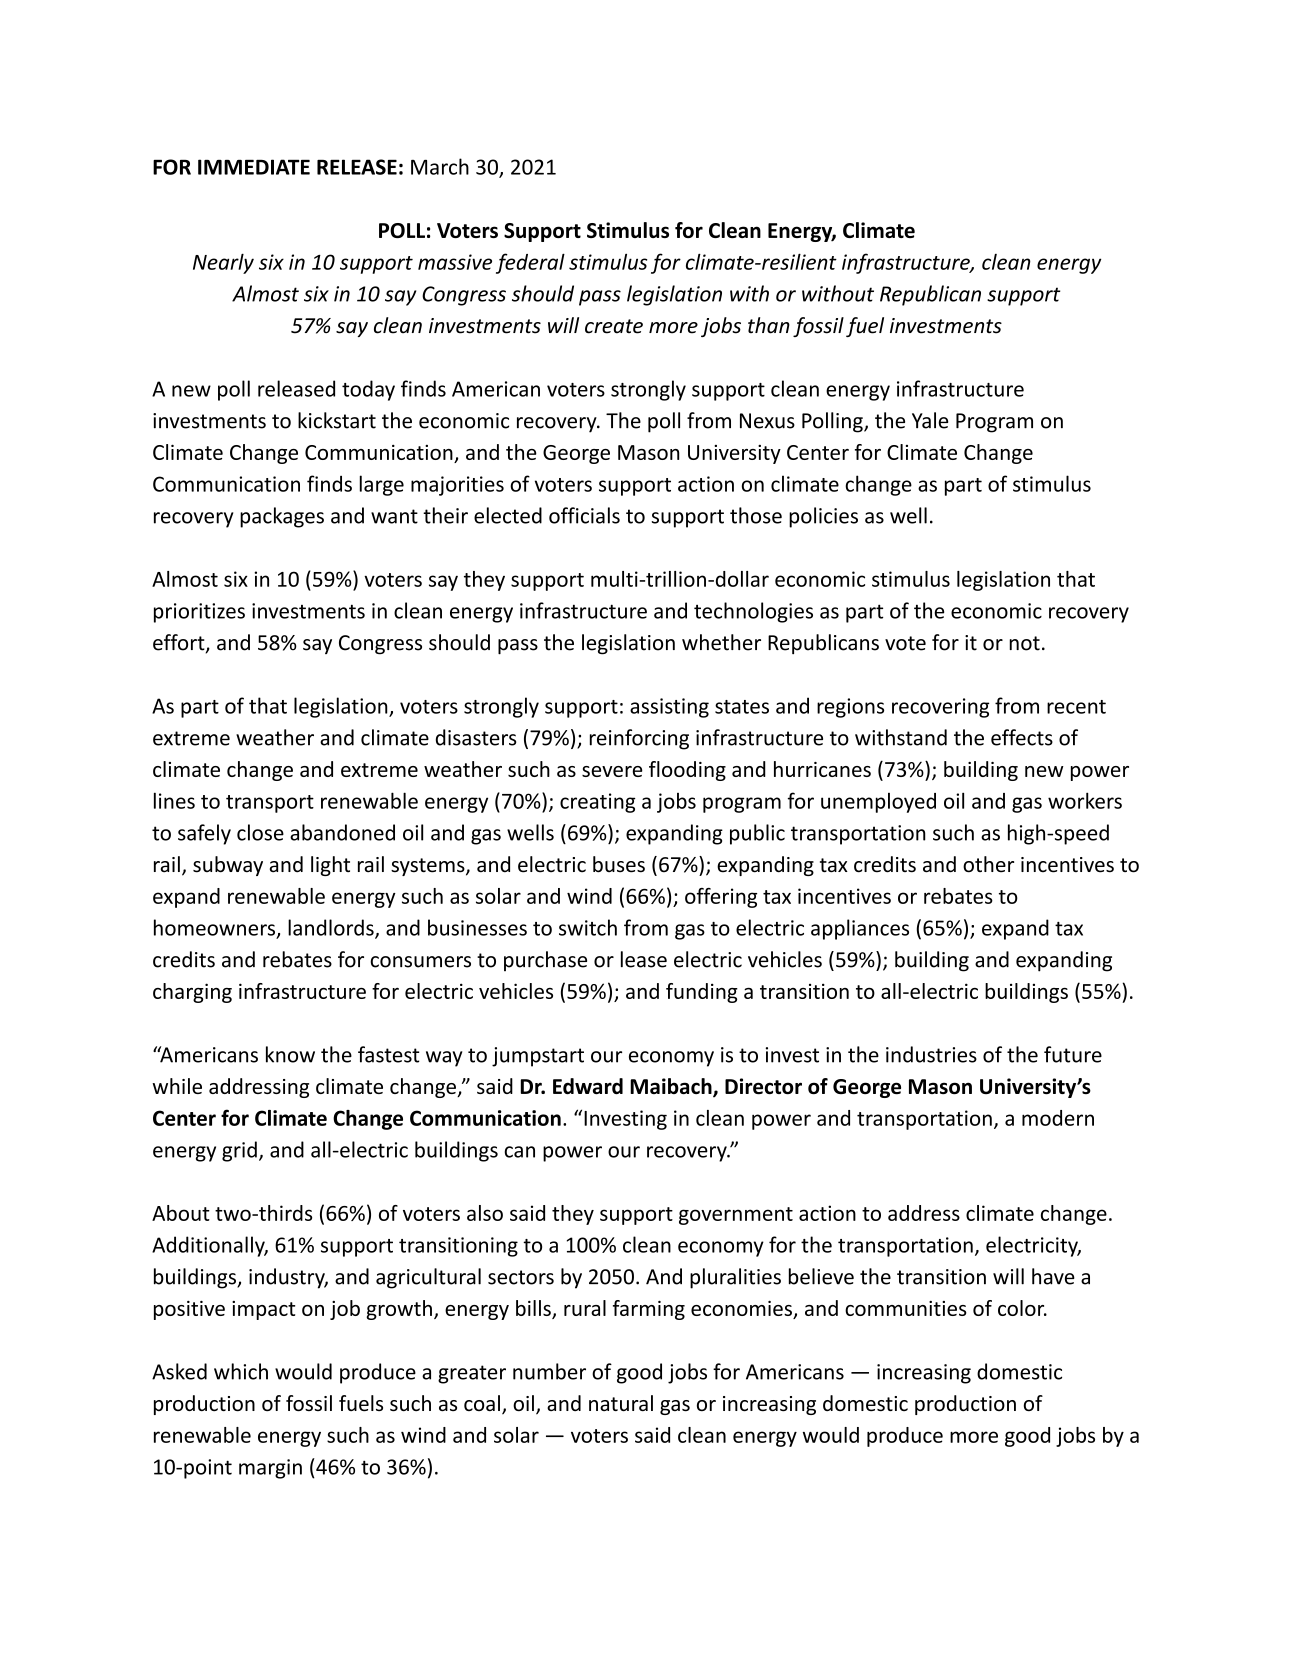  Describe the element at coordinates (769, 325) in the image. I see `than` at that location.
